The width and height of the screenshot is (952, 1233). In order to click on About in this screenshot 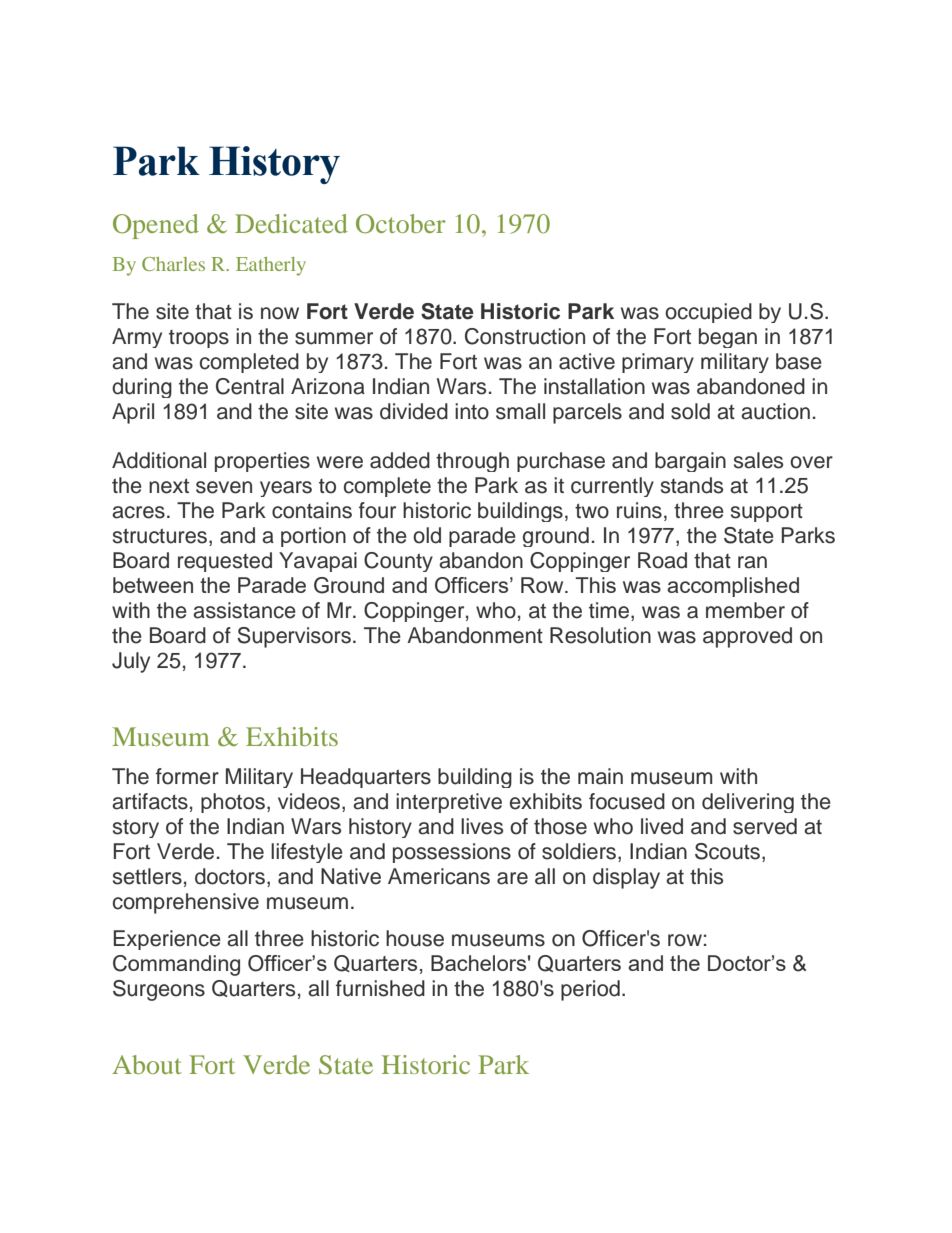, I will do `click(147, 1064)`.
